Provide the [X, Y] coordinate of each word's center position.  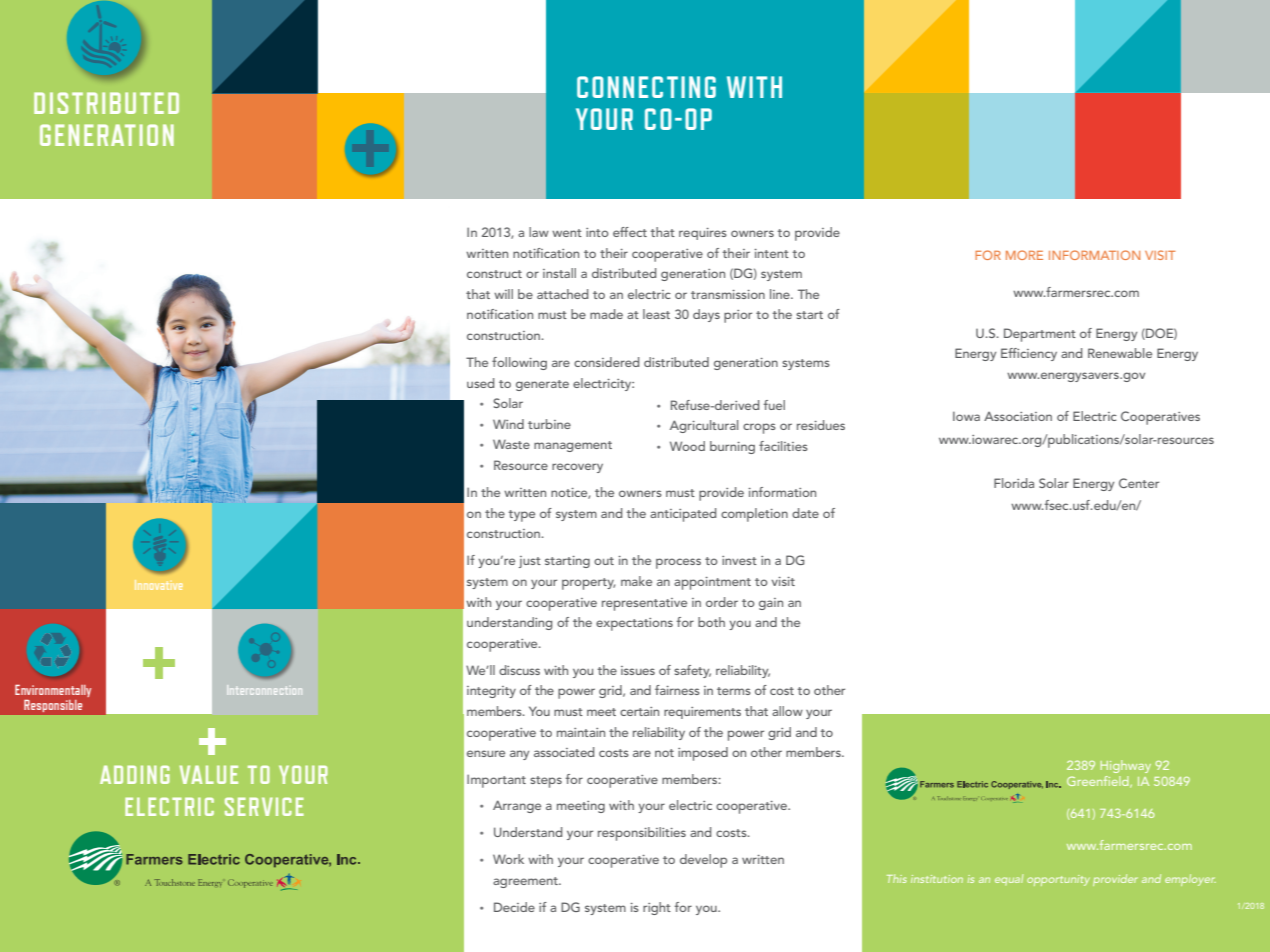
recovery [577, 468]
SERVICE [264, 806]
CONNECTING [646, 87]
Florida [1014, 483]
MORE [1024, 255]
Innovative [159, 585]
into [597, 232]
